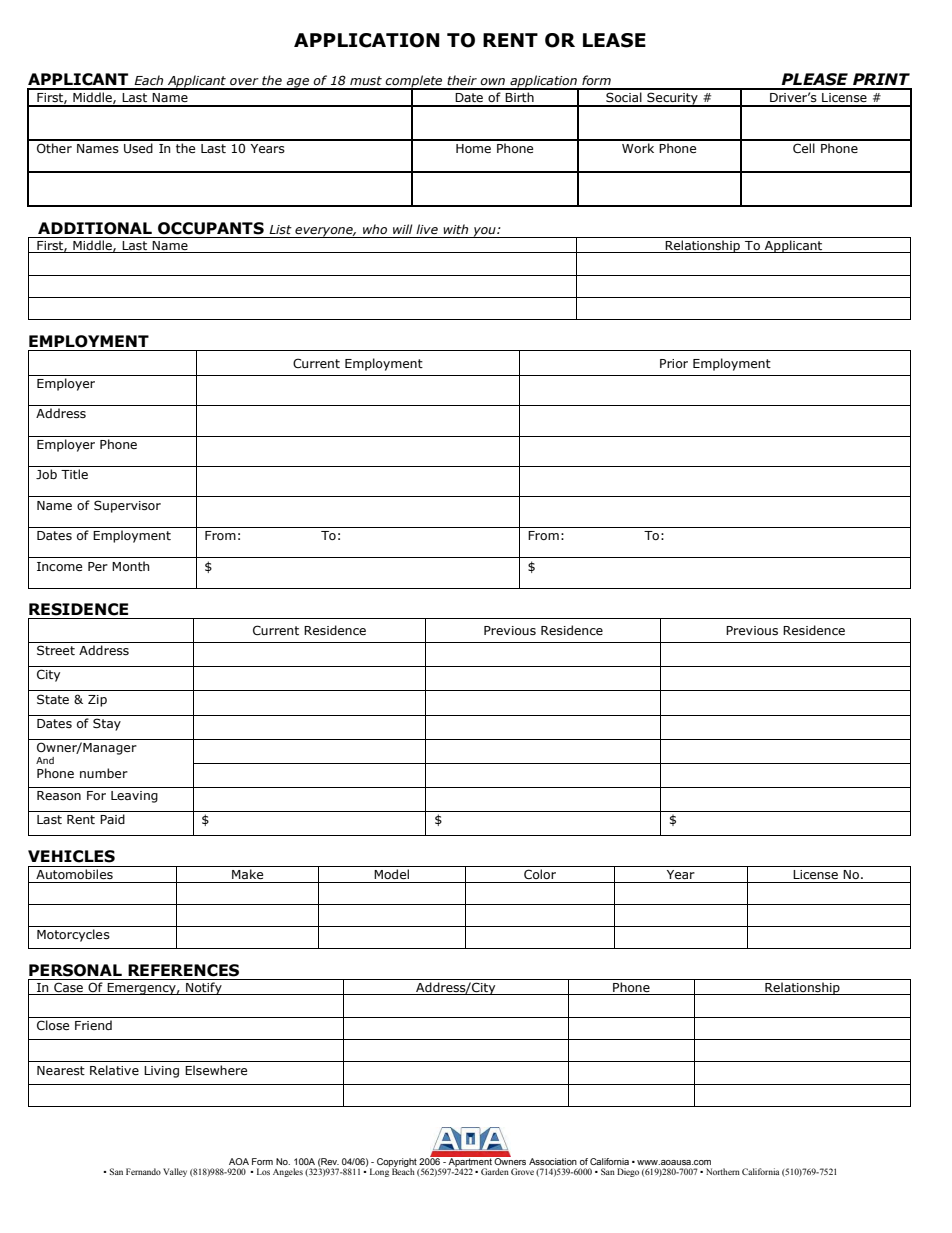 Image resolution: width=952 pixels, height=1233 pixels. What do you see at coordinates (672, 99) in the screenshot?
I see `Security` at bounding box center [672, 99].
